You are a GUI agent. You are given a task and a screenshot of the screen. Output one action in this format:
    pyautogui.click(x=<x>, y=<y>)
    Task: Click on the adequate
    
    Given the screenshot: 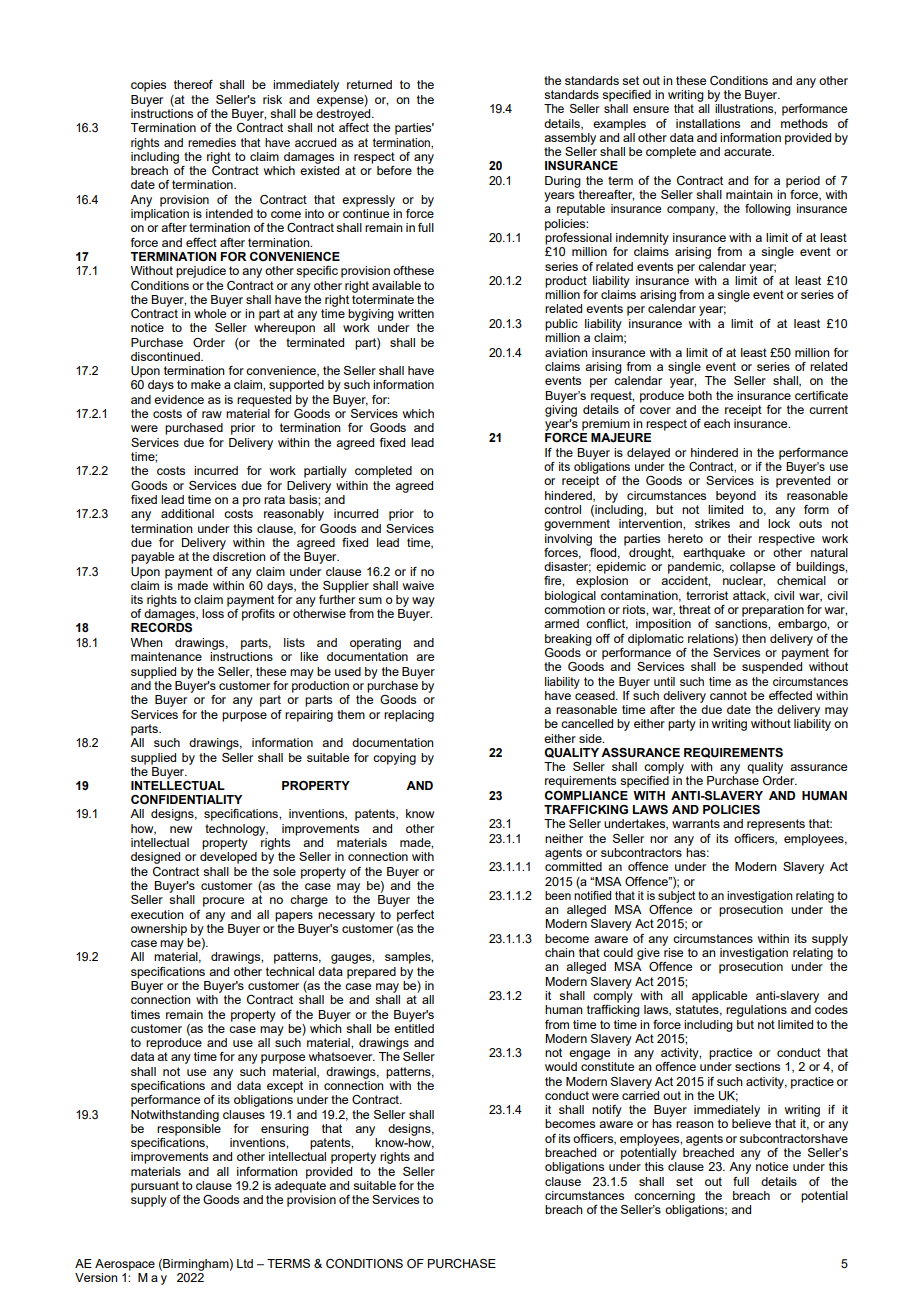 What is the action you would take?
    pyautogui.click(x=300, y=1185)
